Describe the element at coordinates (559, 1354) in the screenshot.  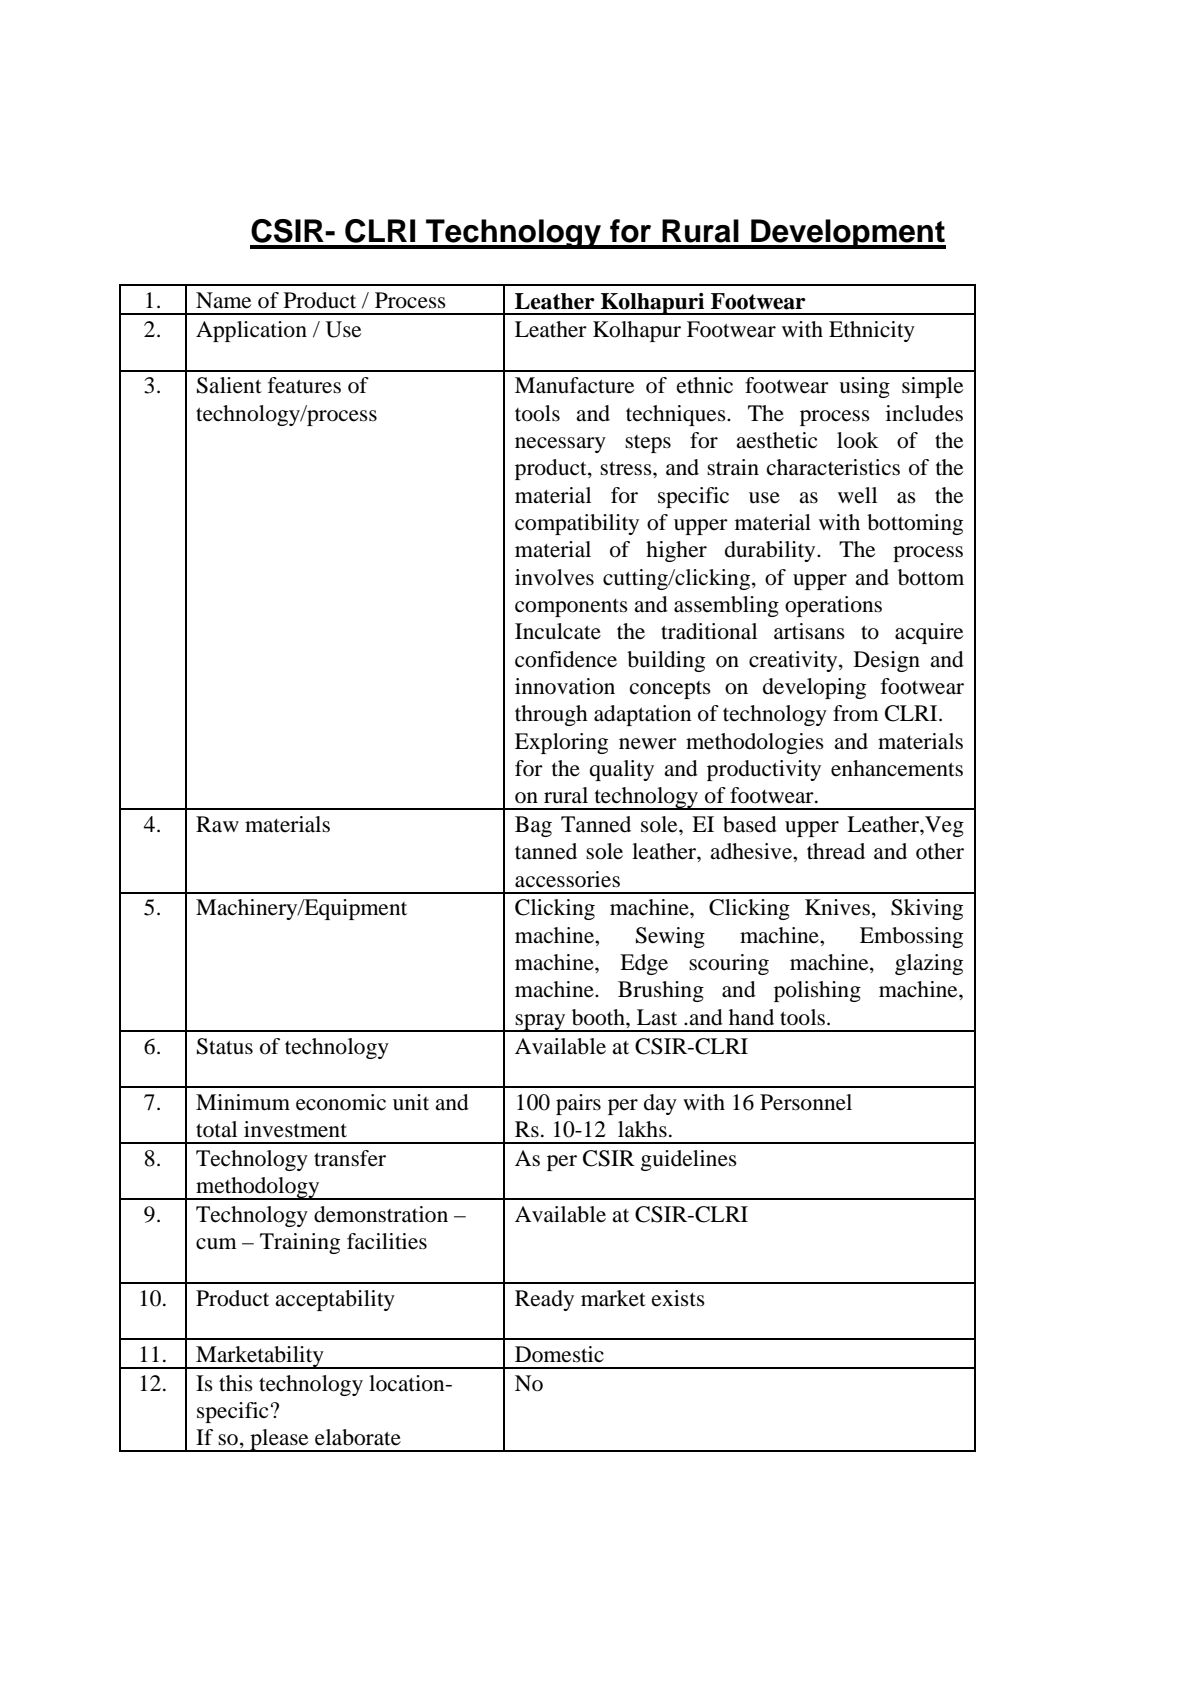
I see `Domestic` at that location.
